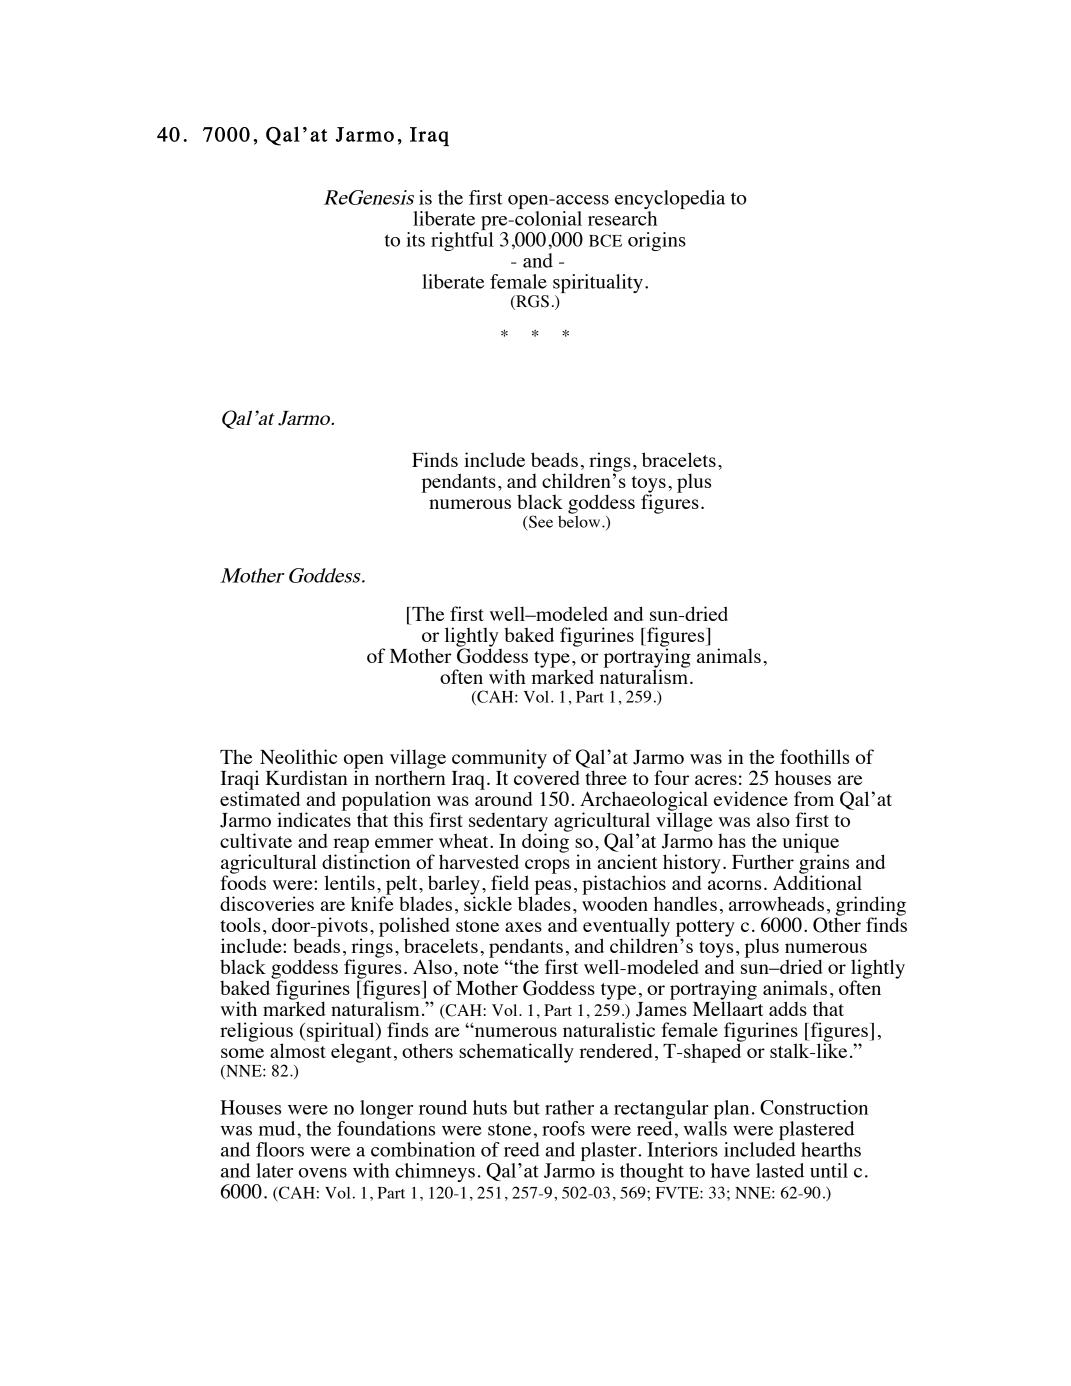 The width and height of the screenshot is (1071, 1386). What do you see at coordinates (814, 756) in the screenshot?
I see `foothills` at bounding box center [814, 756].
